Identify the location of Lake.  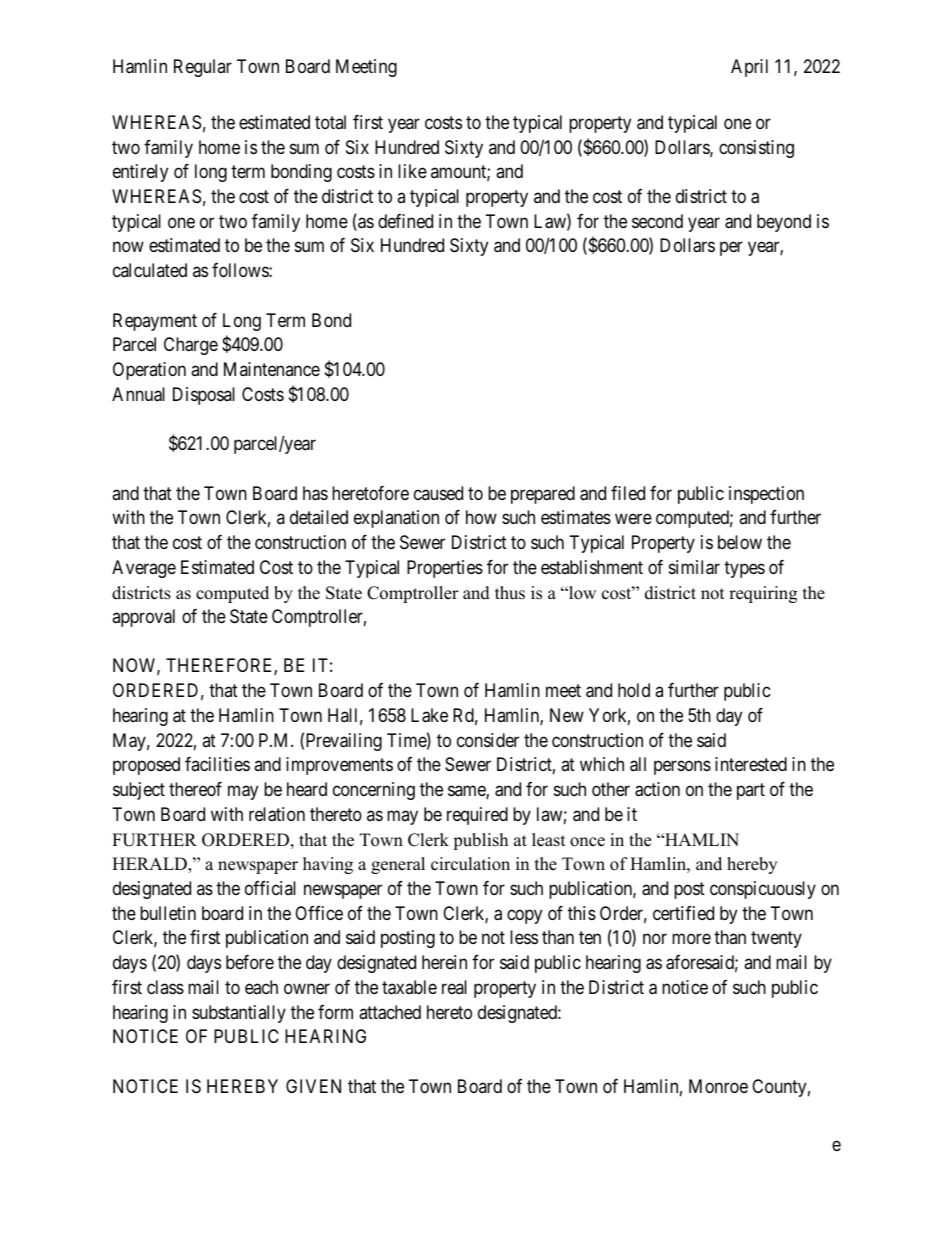
(429, 715).
